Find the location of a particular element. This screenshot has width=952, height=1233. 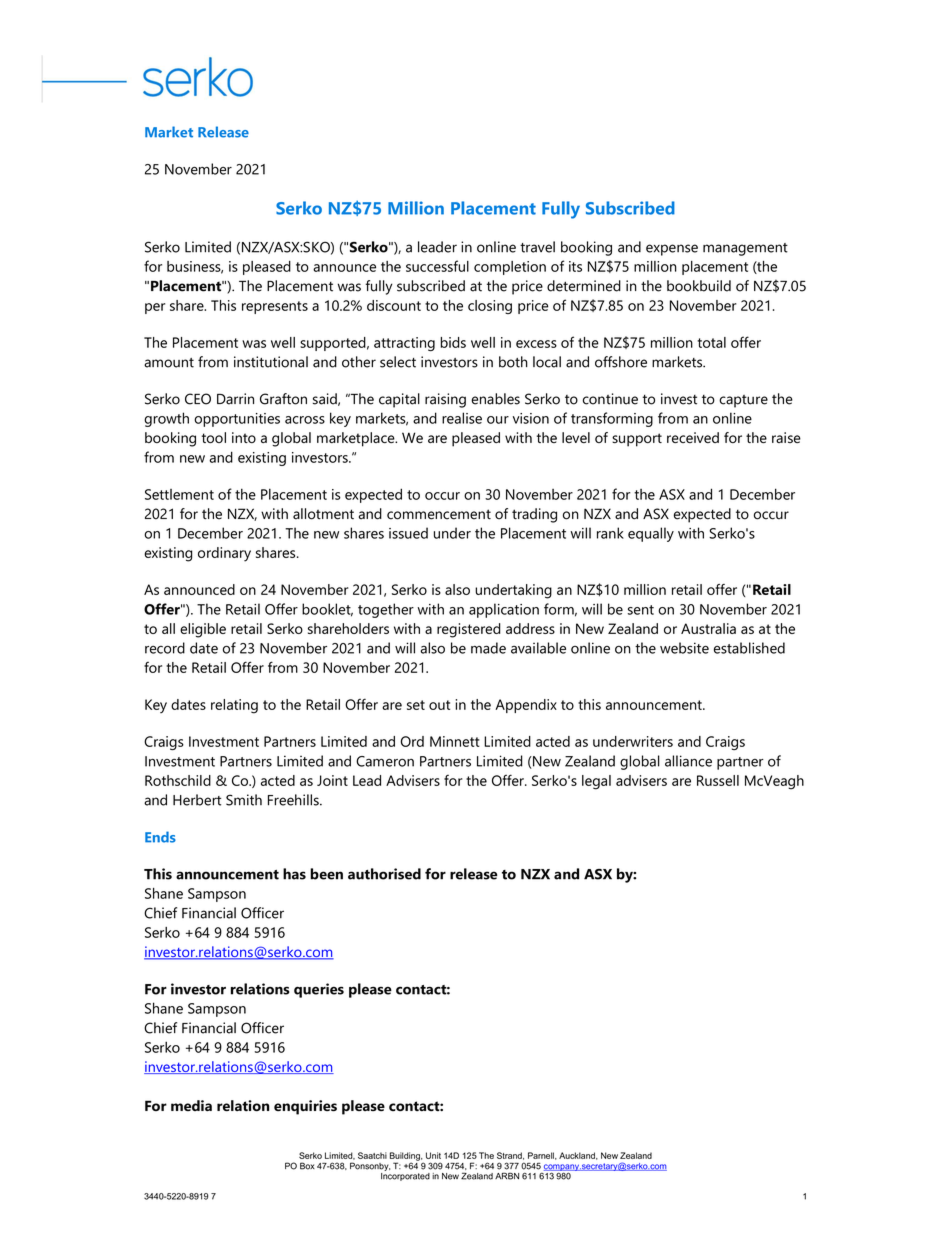

media is located at coordinates (191, 1105).
